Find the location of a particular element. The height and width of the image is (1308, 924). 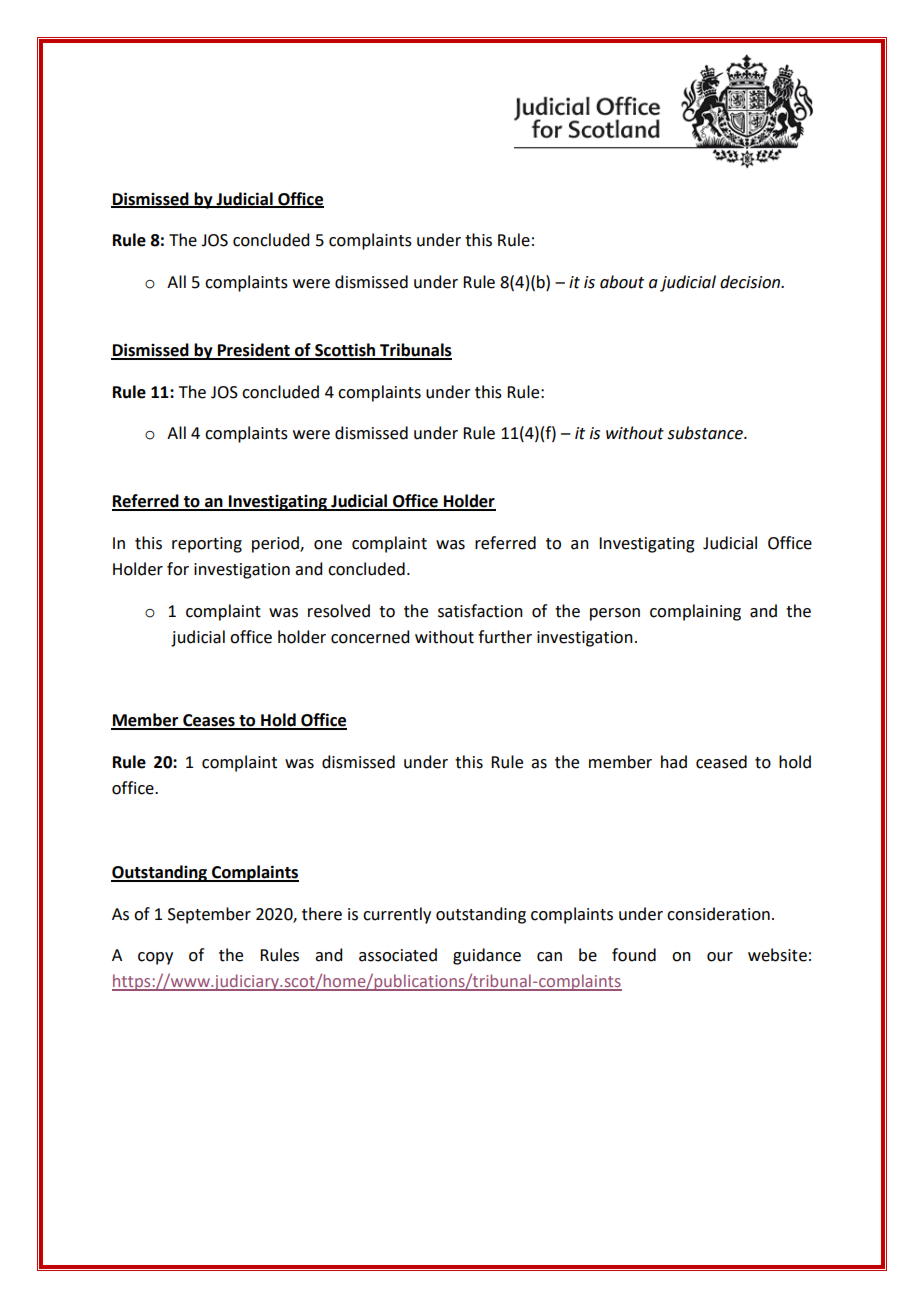

satisfaction is located at coordinates (480, 611).
